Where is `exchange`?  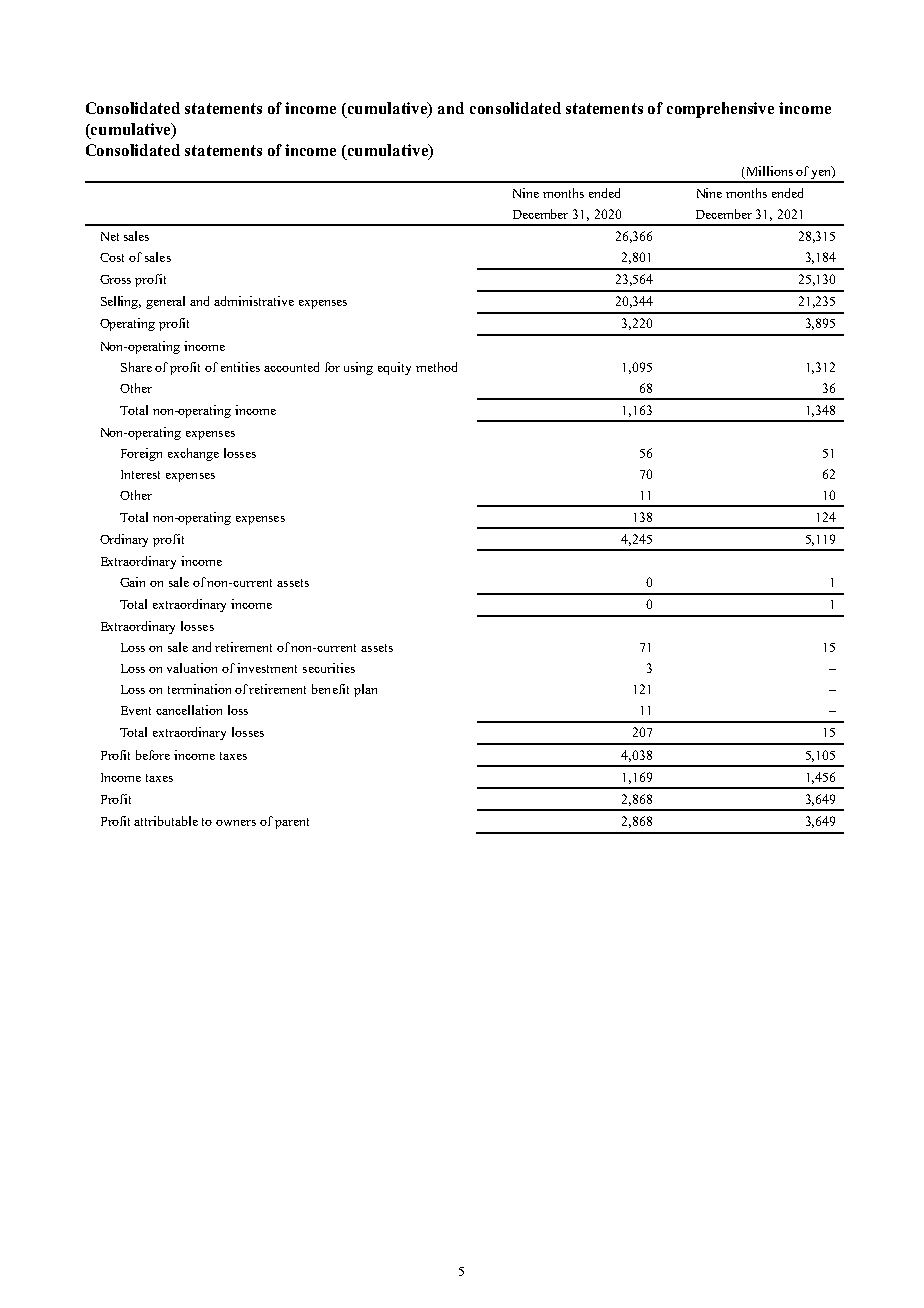
exchange is located at coordinates (193, 454).
